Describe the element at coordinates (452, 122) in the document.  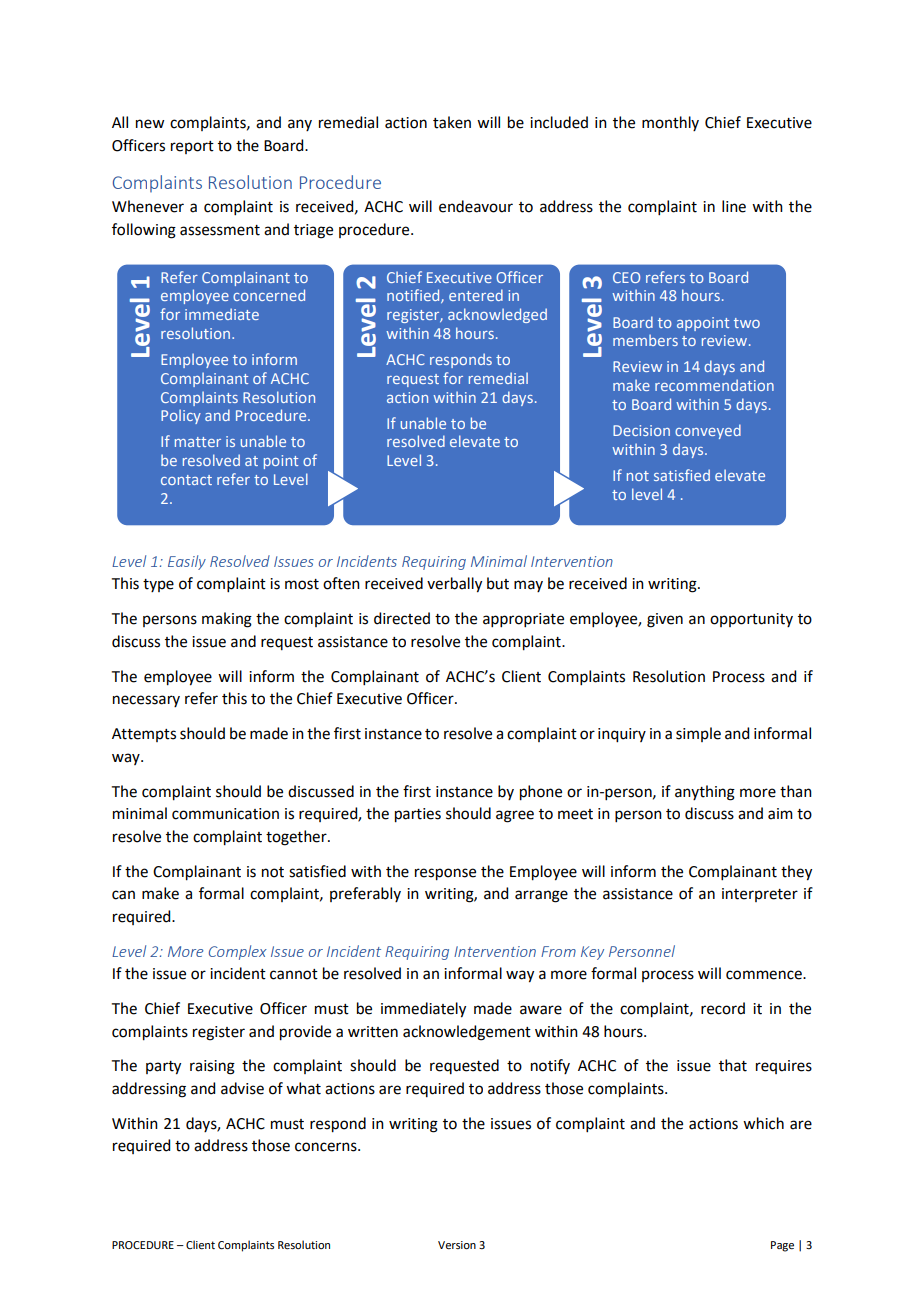
I see `taken` at that location.
